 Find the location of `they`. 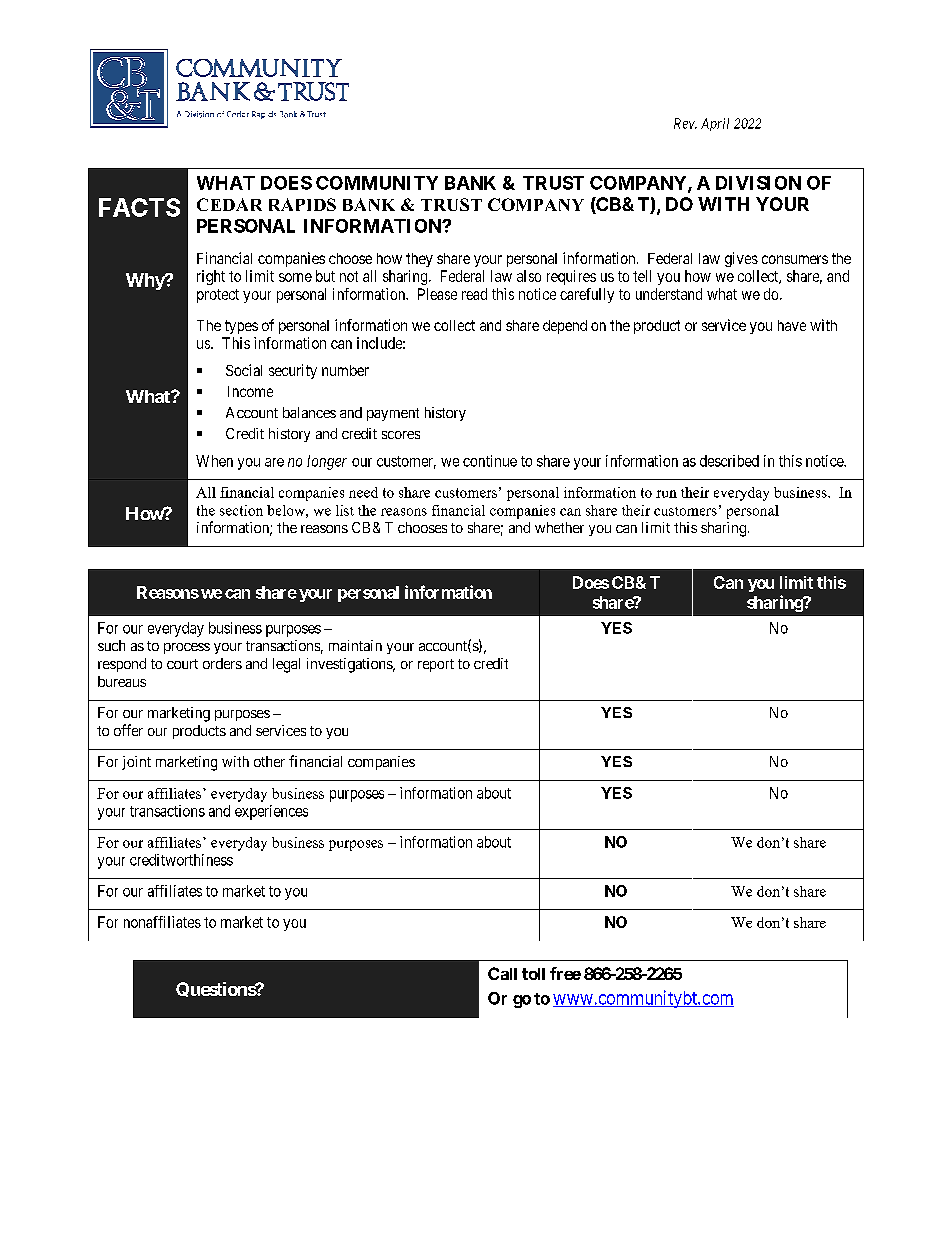

they is located at coordinates (419, 260).
